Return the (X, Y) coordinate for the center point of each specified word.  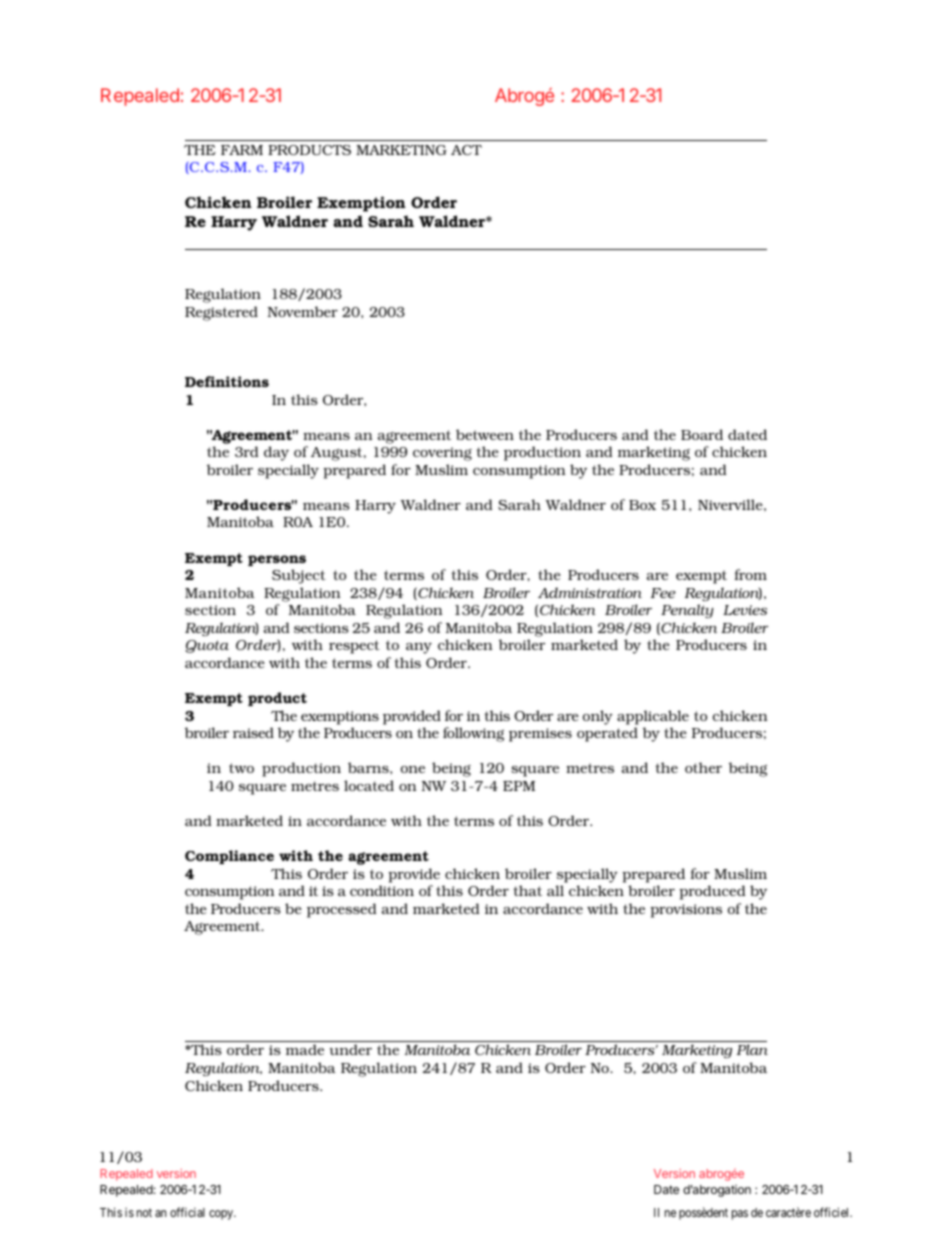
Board (702, 434)
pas (740, 1215)
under (350, 1049)
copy (222, 1215)
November (303, 311)
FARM (242, 150)
